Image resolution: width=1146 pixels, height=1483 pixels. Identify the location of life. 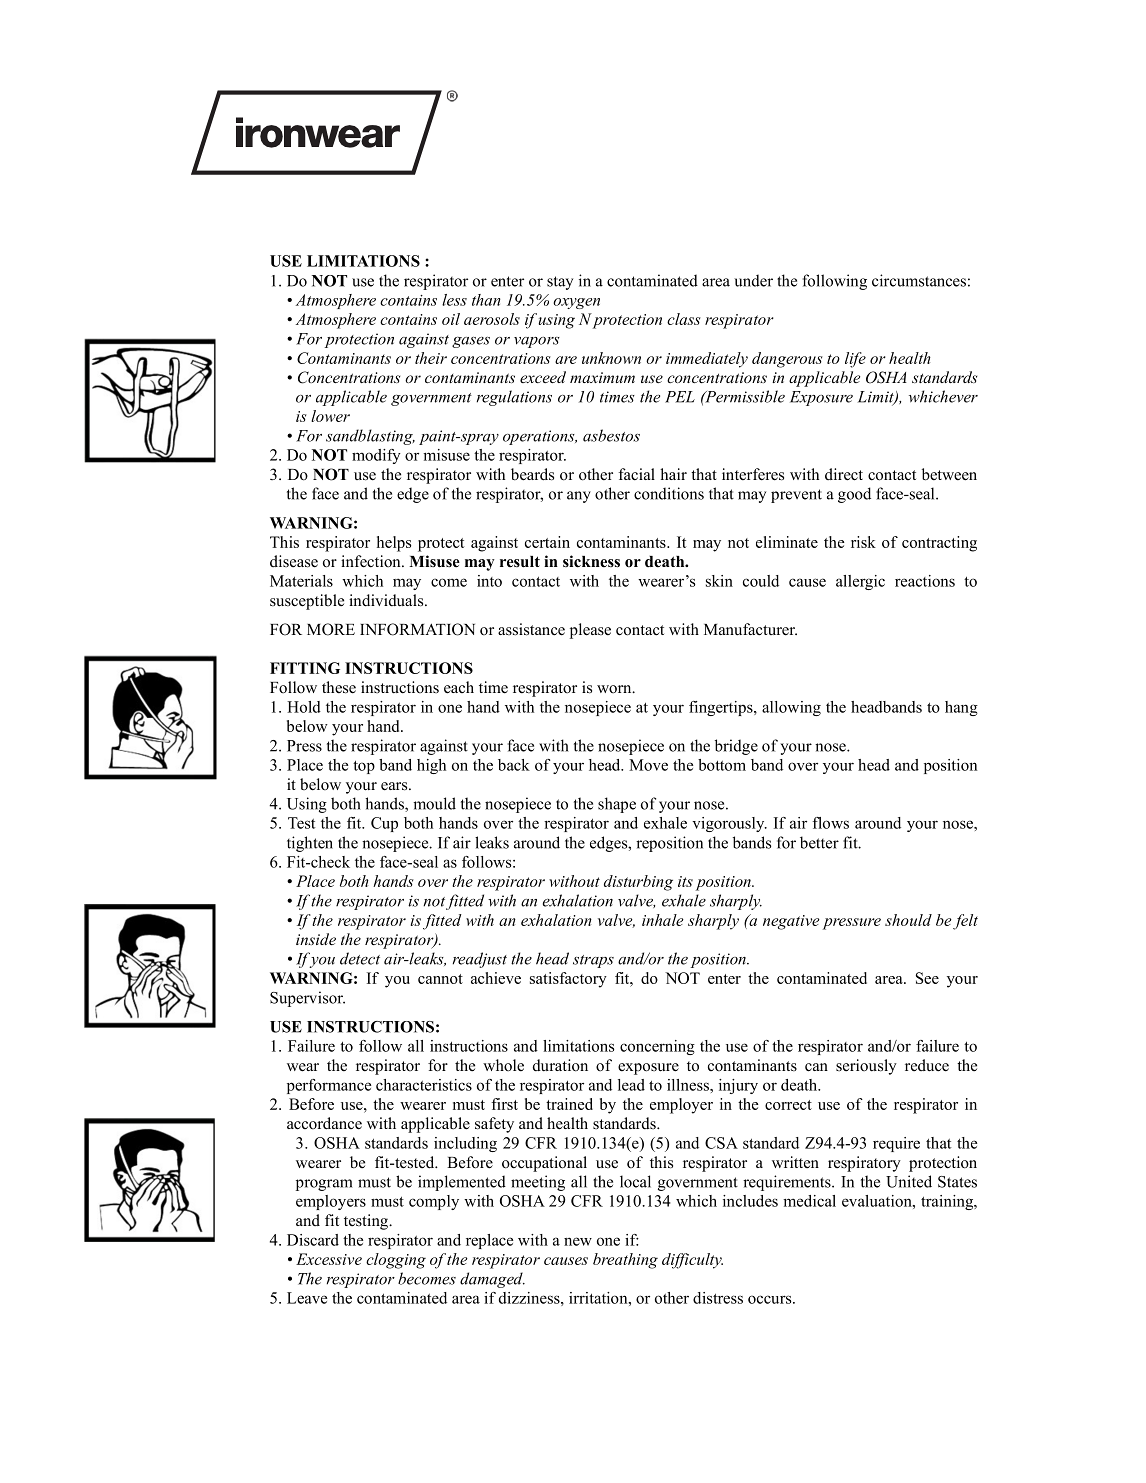
(855, 360).
